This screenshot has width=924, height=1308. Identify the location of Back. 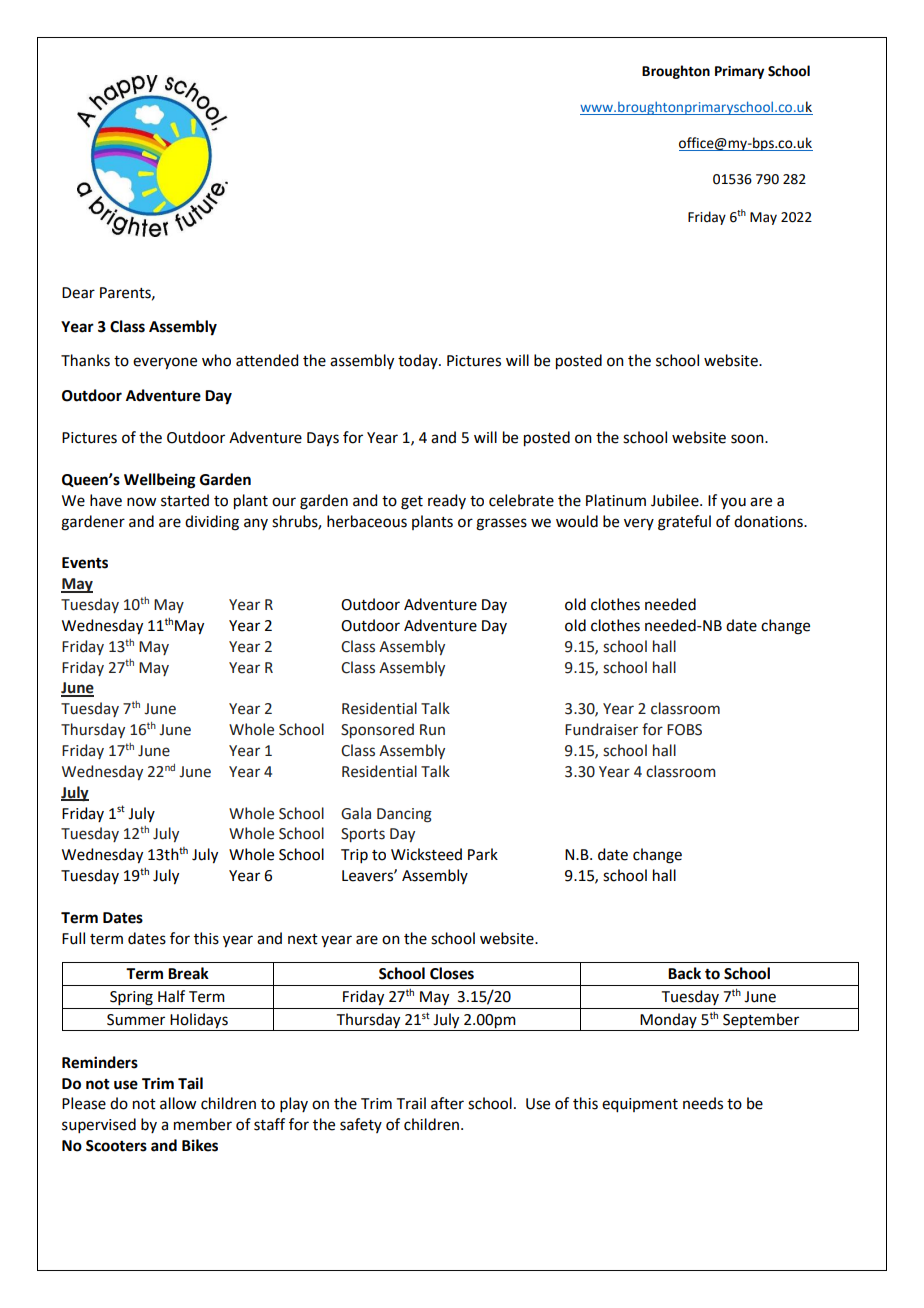
(684, 973).
